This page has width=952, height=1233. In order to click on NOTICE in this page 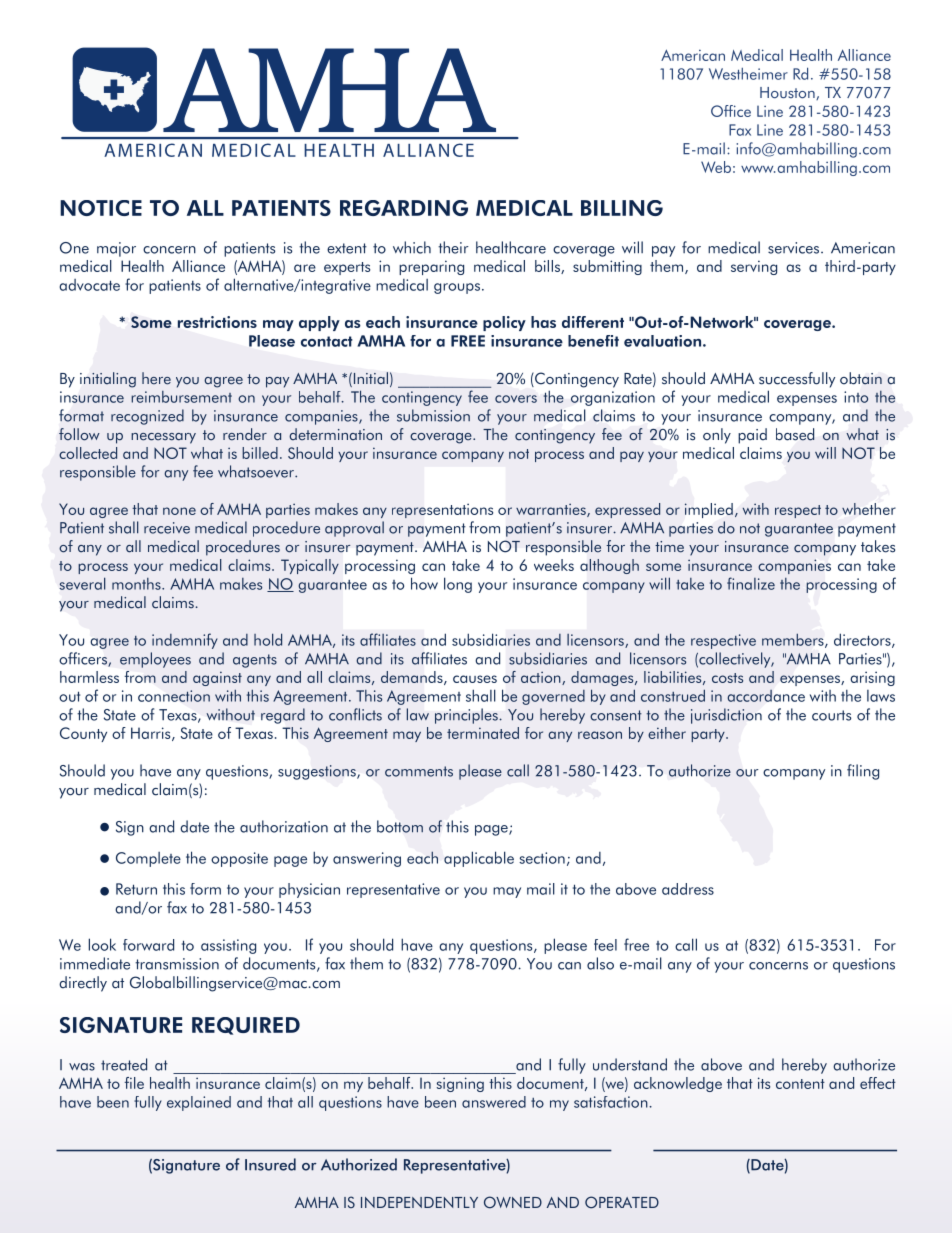, I will do `click(101, 208)`.
